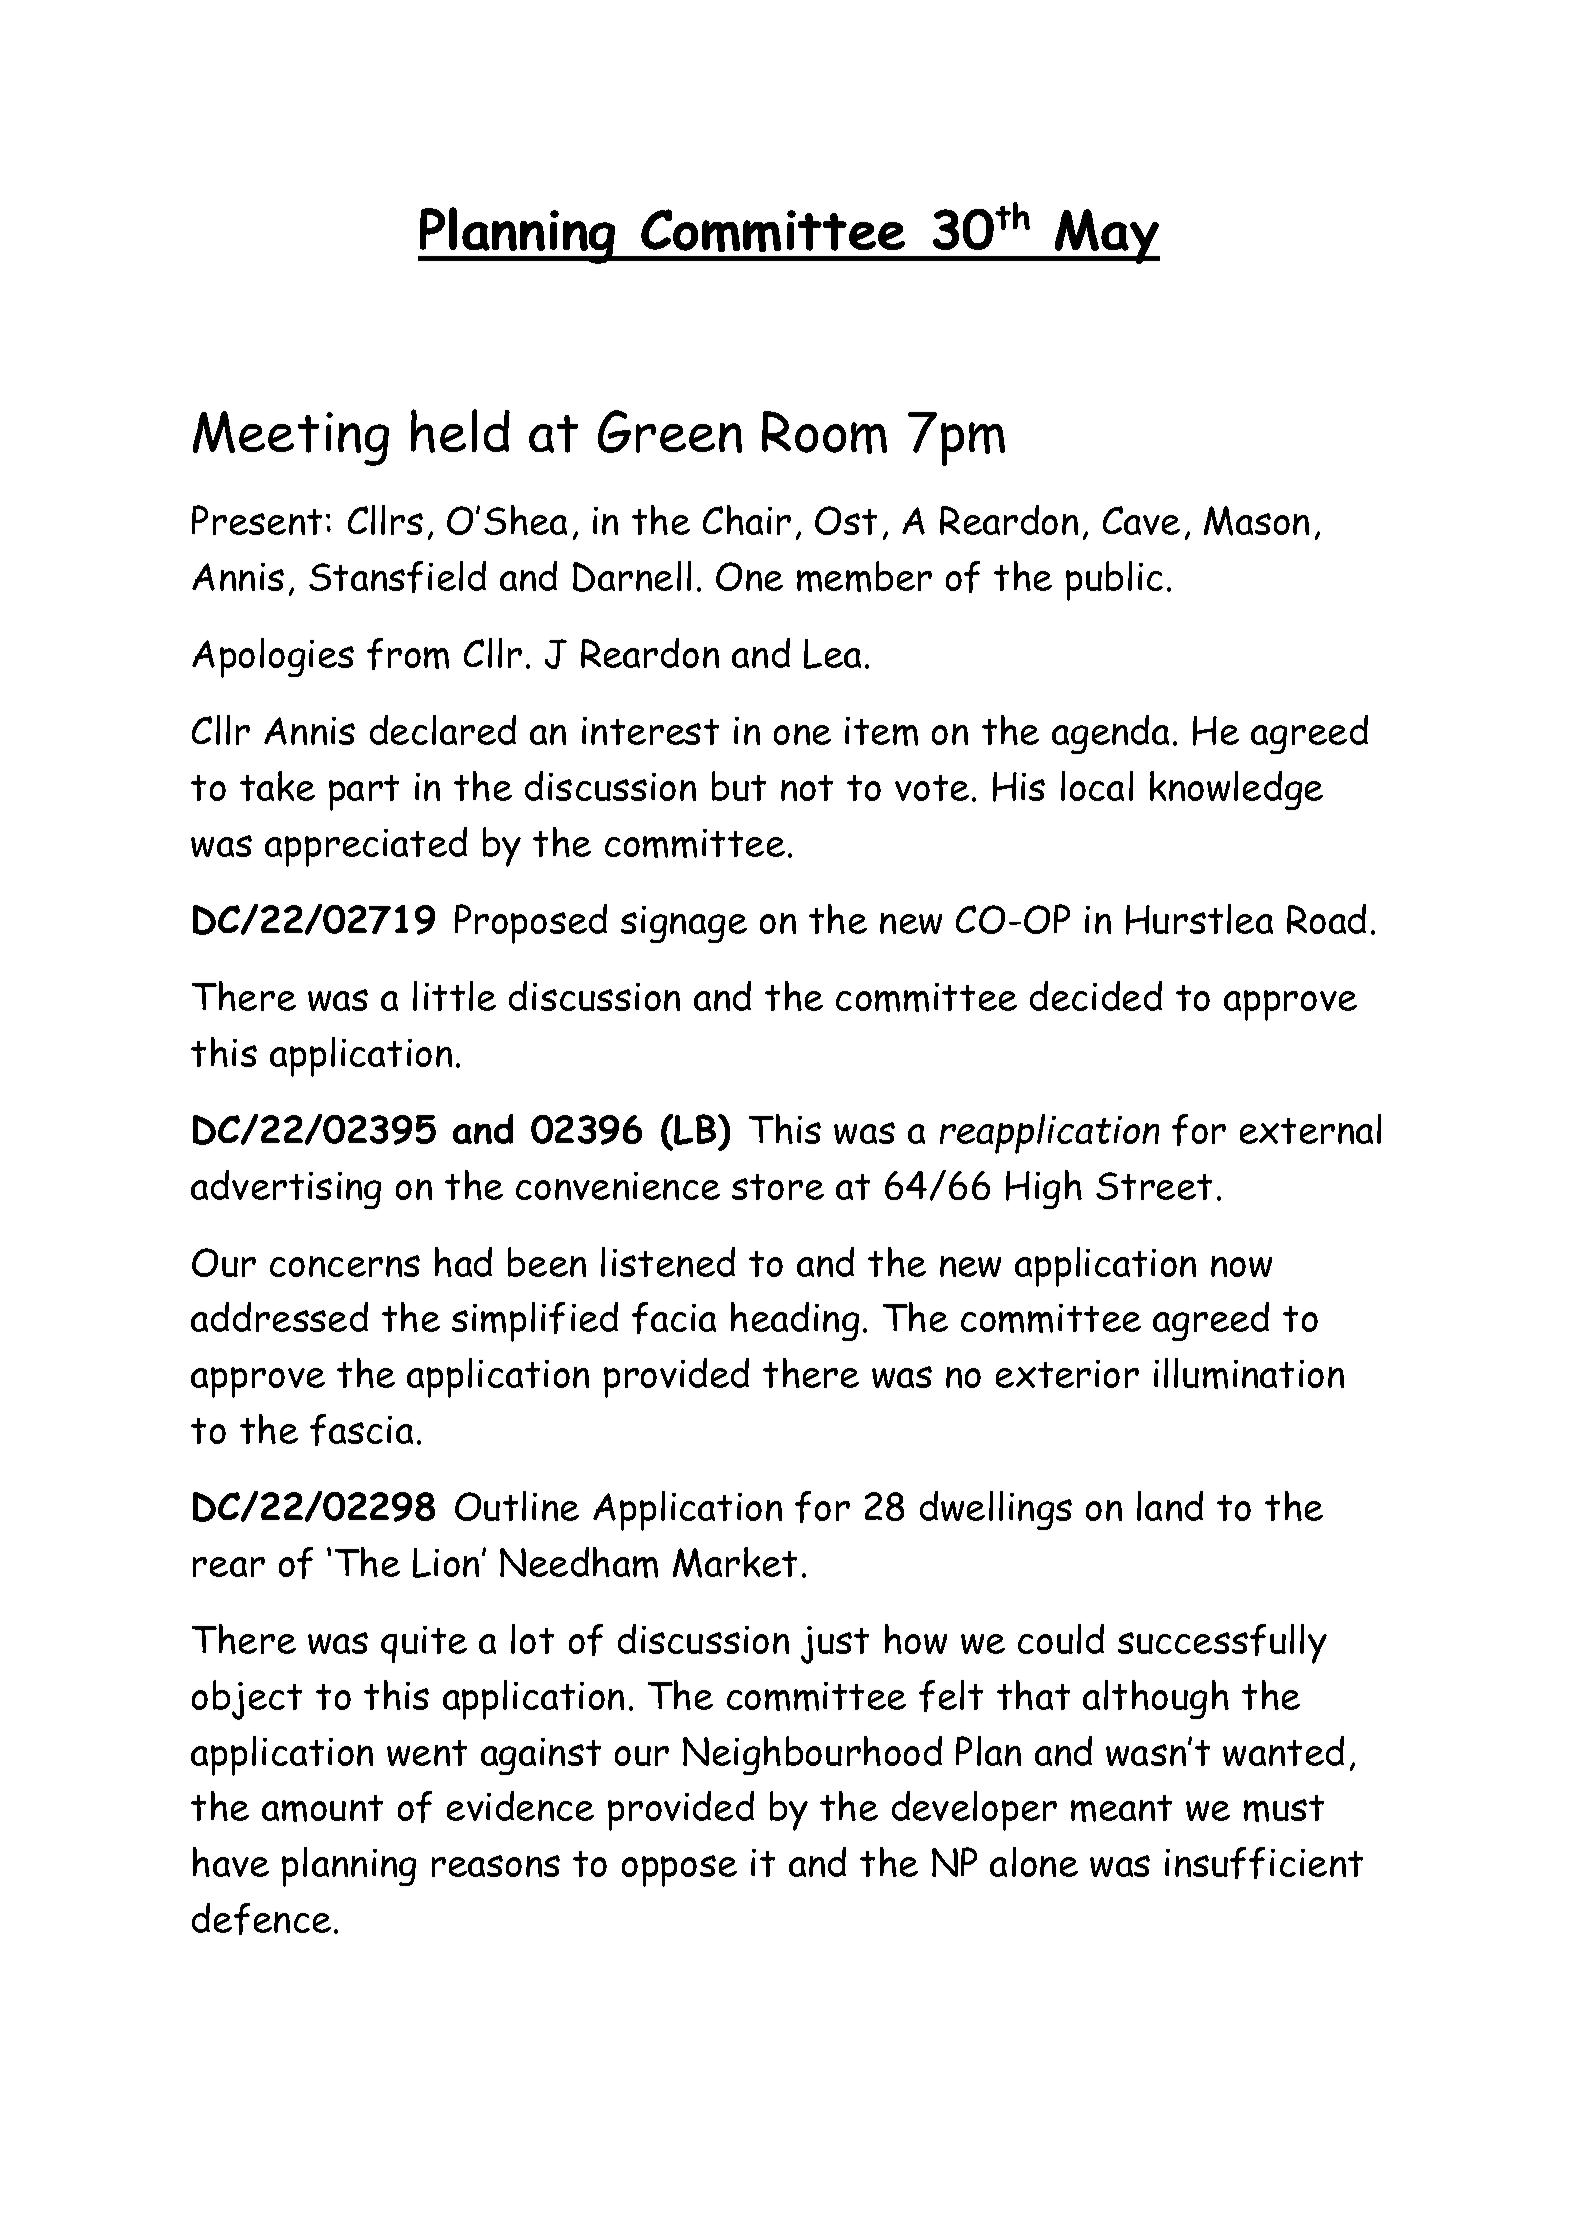 The image size is (1578, 2232). What do you see at coordinates (322, 1808) in the page?
I see `amount` at bounding box center [322, 1808].
